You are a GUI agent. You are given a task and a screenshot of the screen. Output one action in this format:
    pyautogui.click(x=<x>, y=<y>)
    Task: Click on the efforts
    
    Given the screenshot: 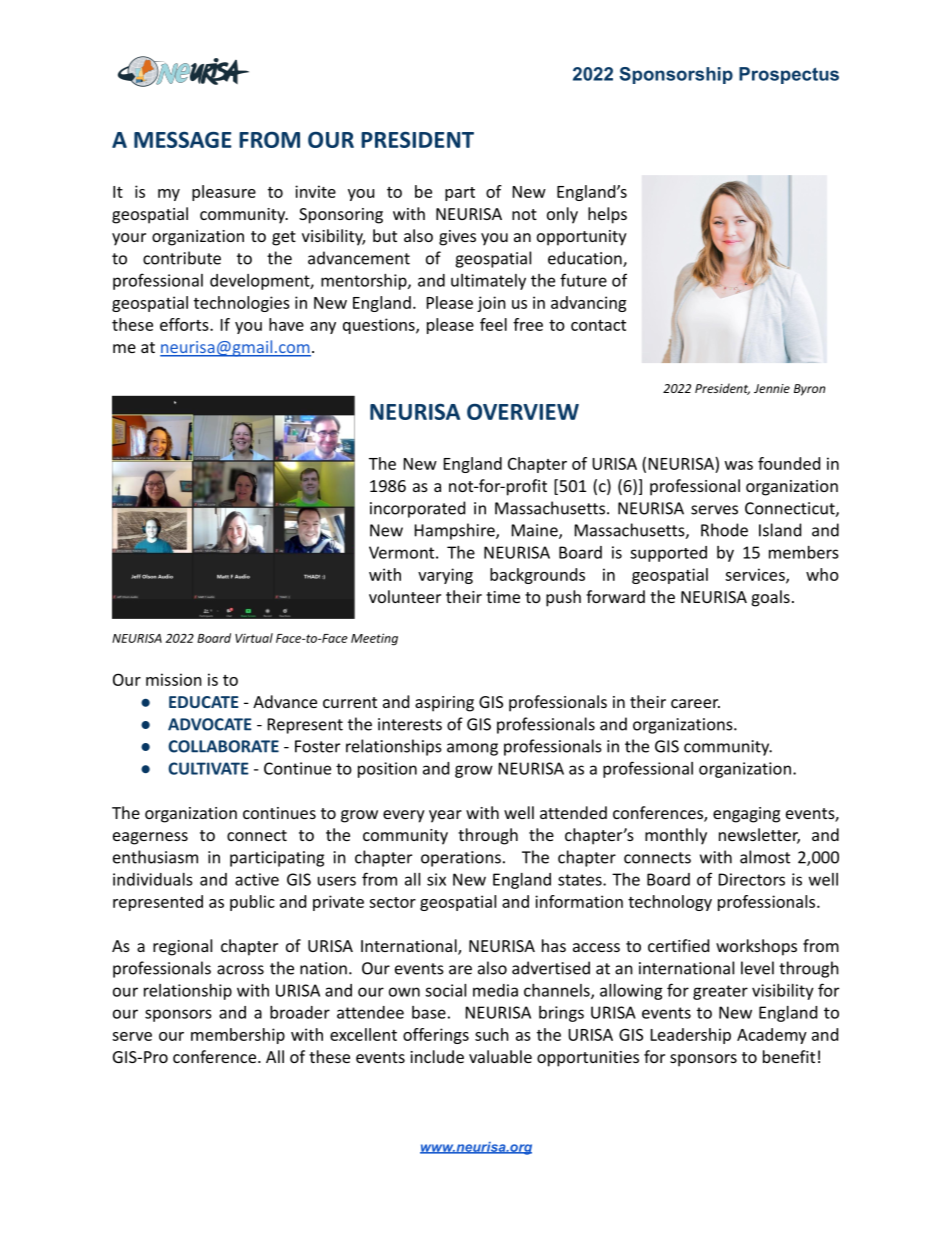 What is the action you would take?
    pyautogui.click(x=185, y=324)
